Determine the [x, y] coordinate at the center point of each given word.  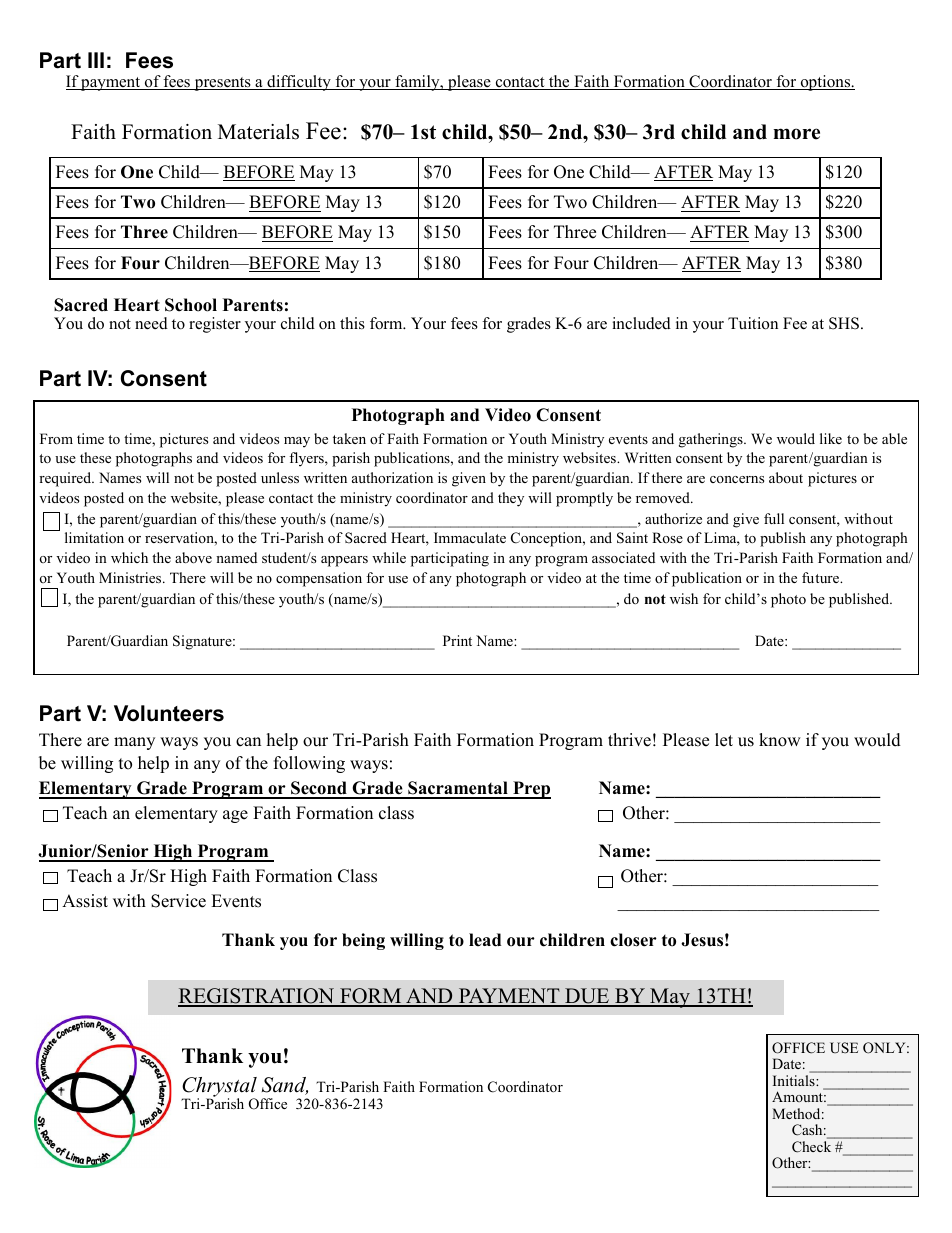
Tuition [753, 323]
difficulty [299, 83]
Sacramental [458, 789]
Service [178, 901]
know [780, 740]
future [822, 577]
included [641, 323]
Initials [795, 1080]
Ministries [131, 577]
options [825, 83]
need [151, 323]
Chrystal [219, 1088]
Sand [285, 1086]
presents [222, 84]
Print [457, 640]
